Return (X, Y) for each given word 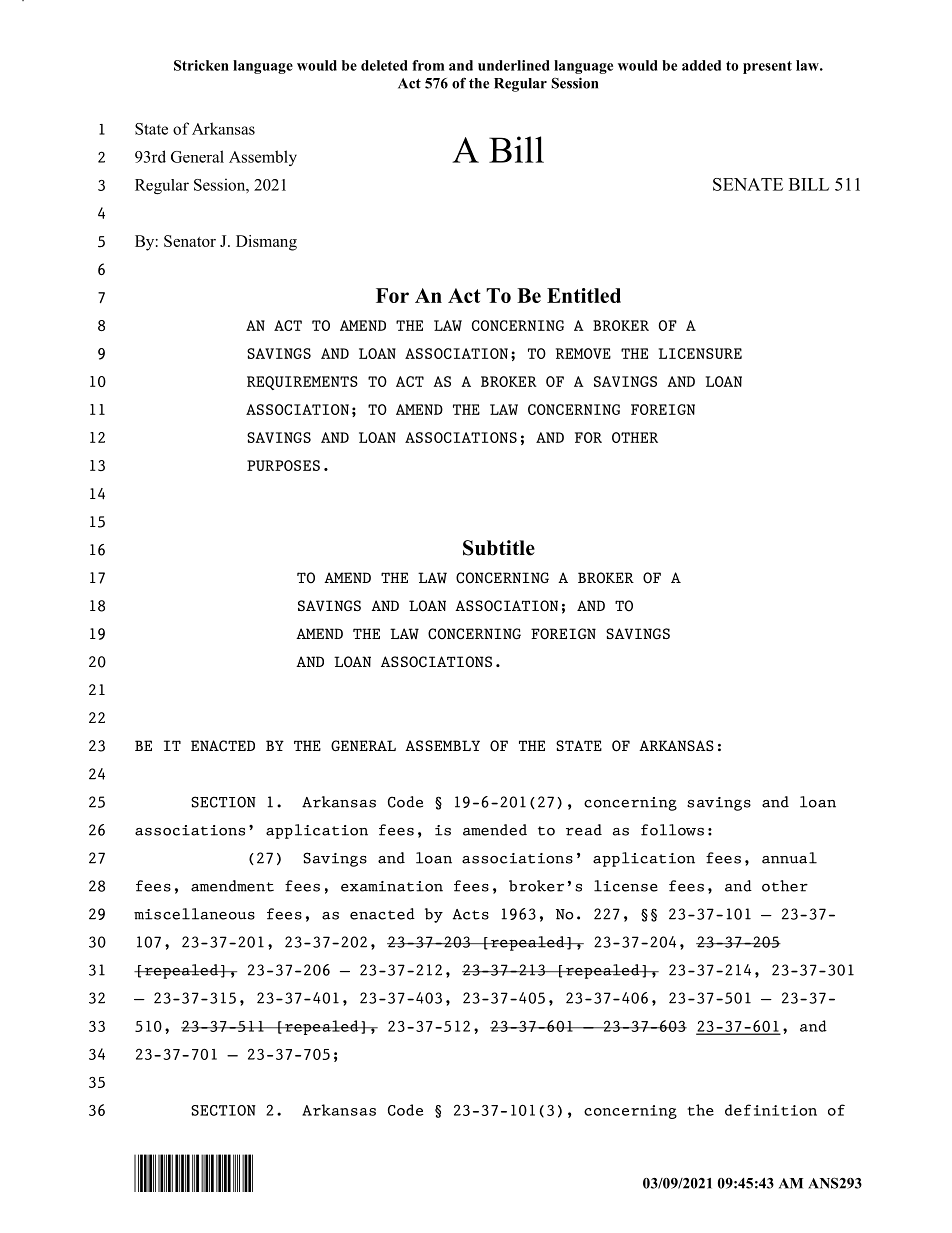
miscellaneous (194, 914)
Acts (470, 914)
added (701, 65)
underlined (513, 65)
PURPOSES (283, 465)
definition (771, 1110)
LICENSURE (700, 353)
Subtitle (499, 548)
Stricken (201, 65)
